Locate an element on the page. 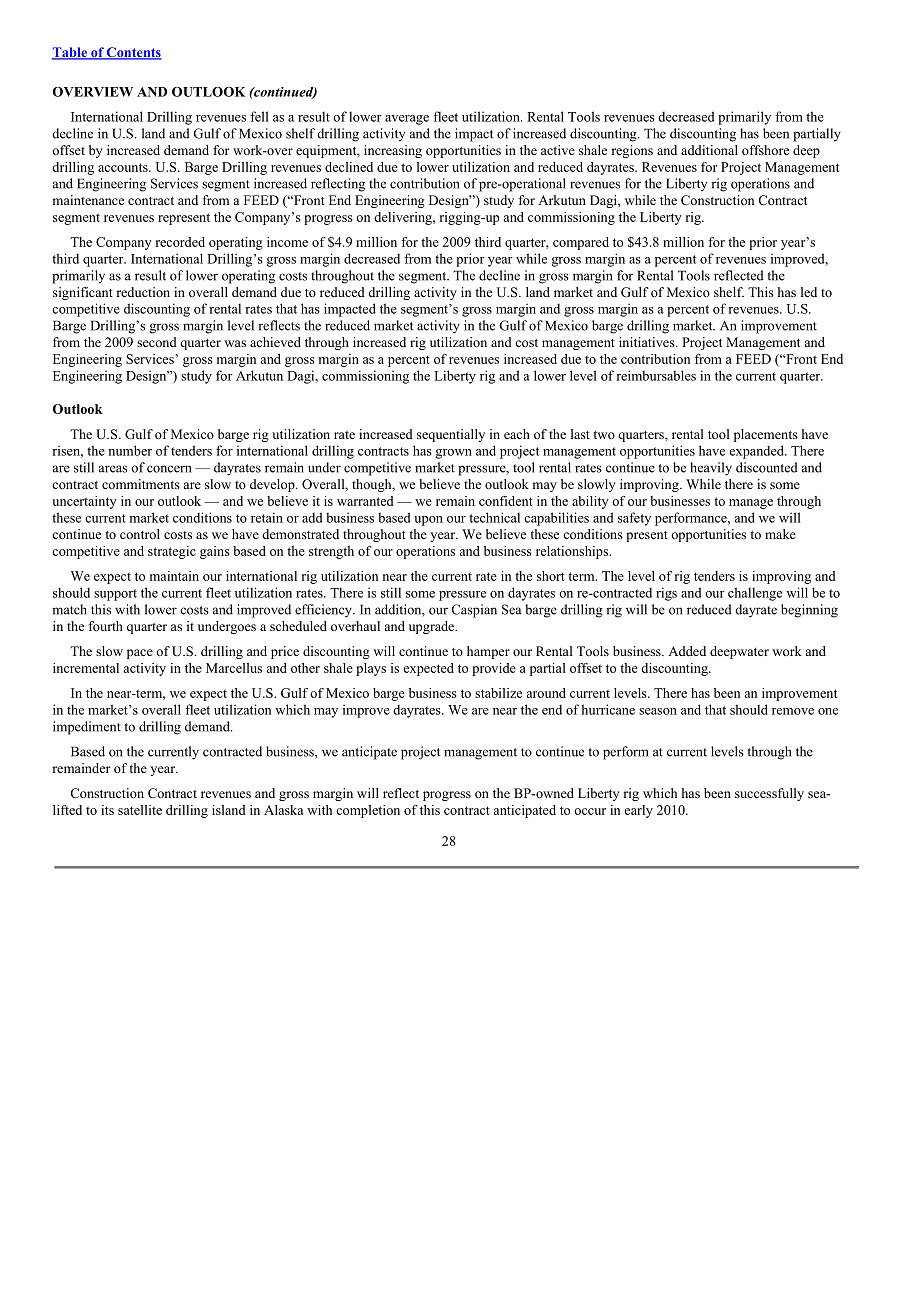  sequentially is located at coordinates (451, 435).
